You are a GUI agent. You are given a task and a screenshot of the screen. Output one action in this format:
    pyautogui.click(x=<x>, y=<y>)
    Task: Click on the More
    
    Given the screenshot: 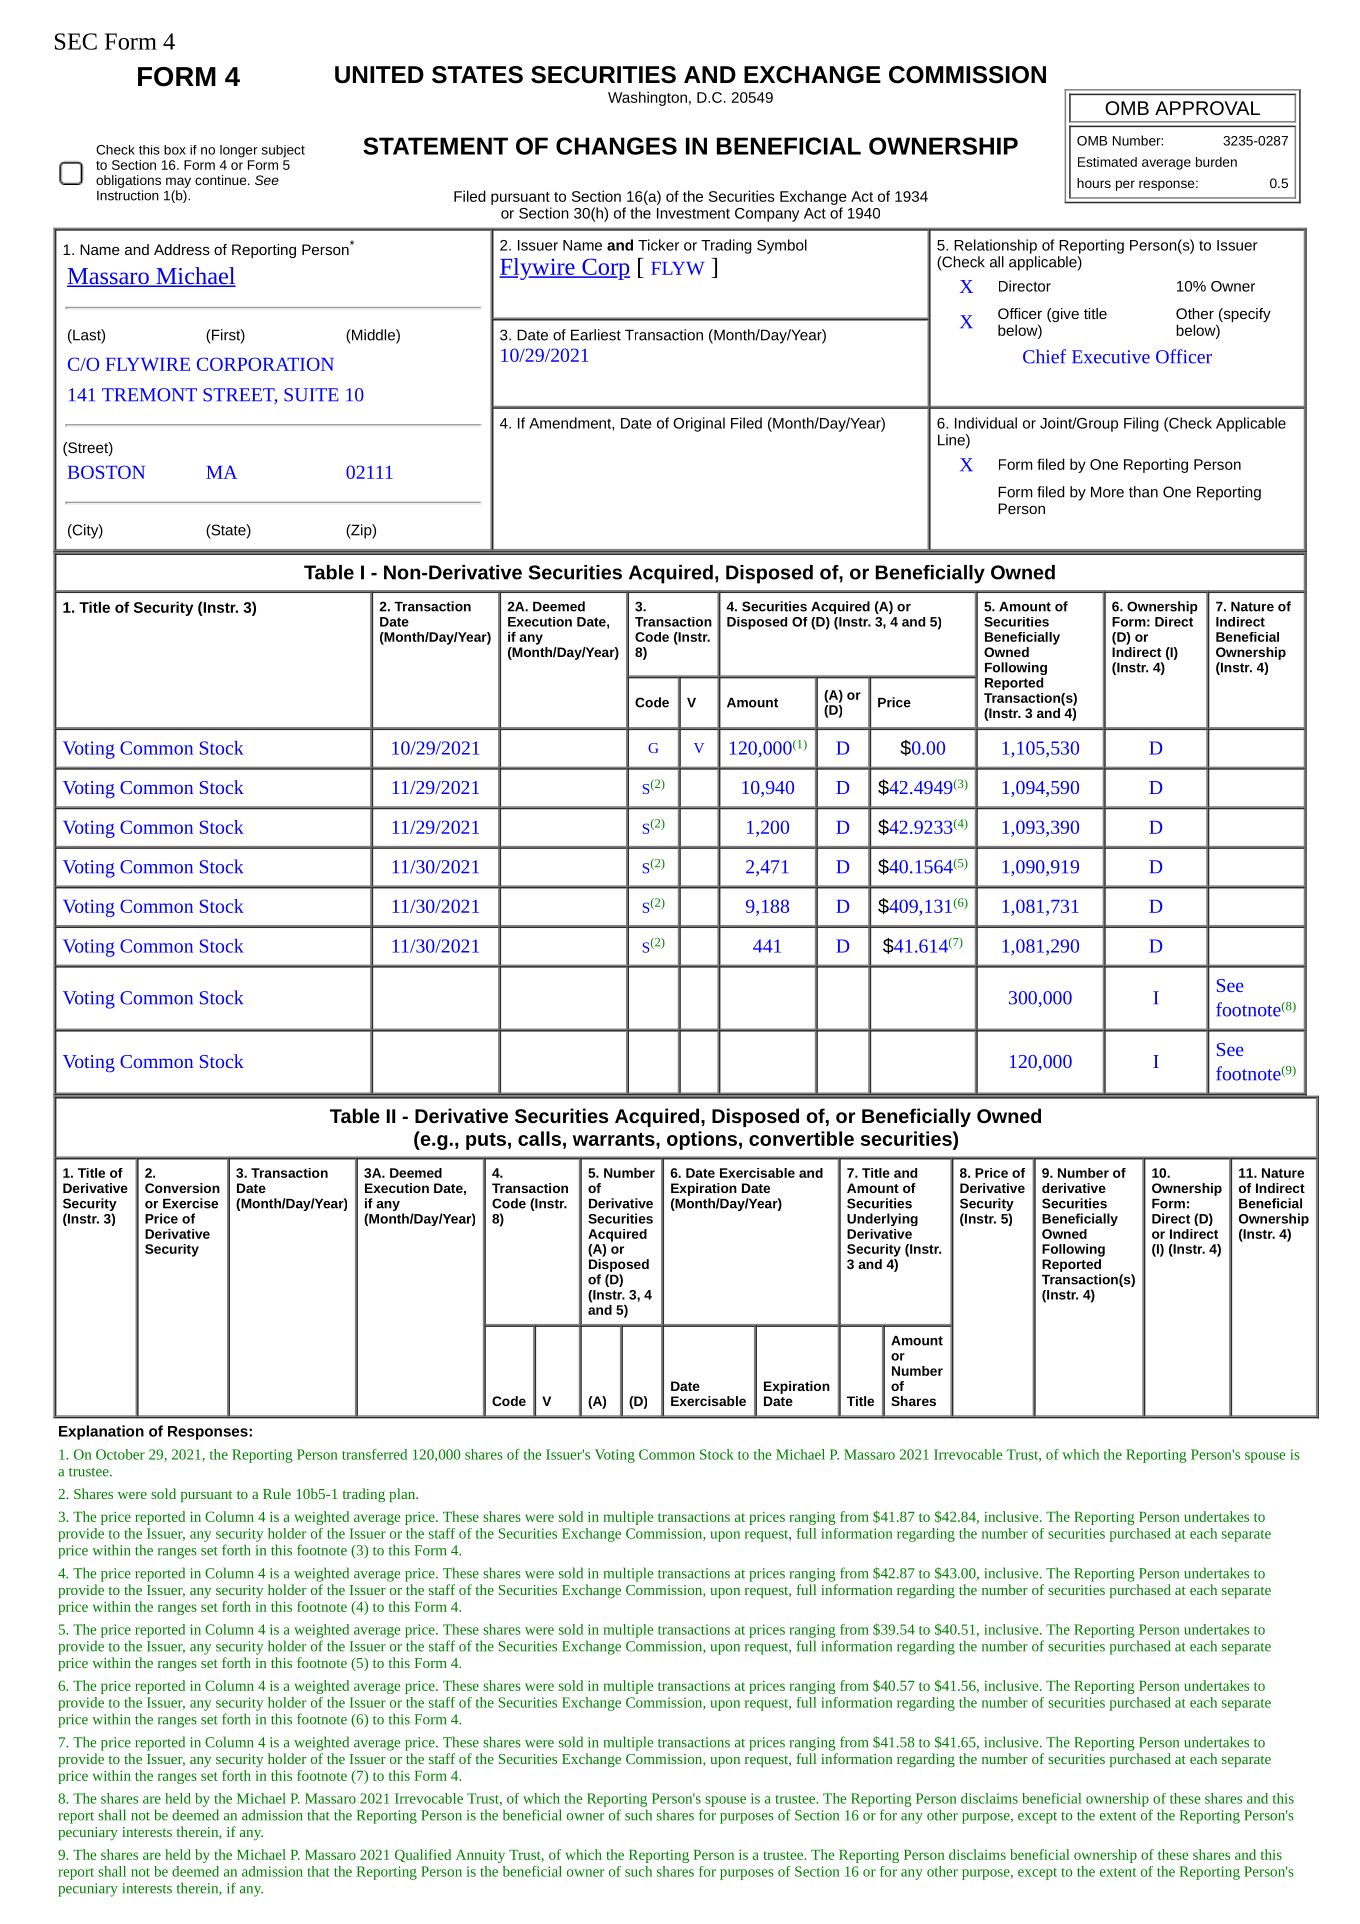 What is the action you would take?
    pyautogui.click(x=1107, y=492)
